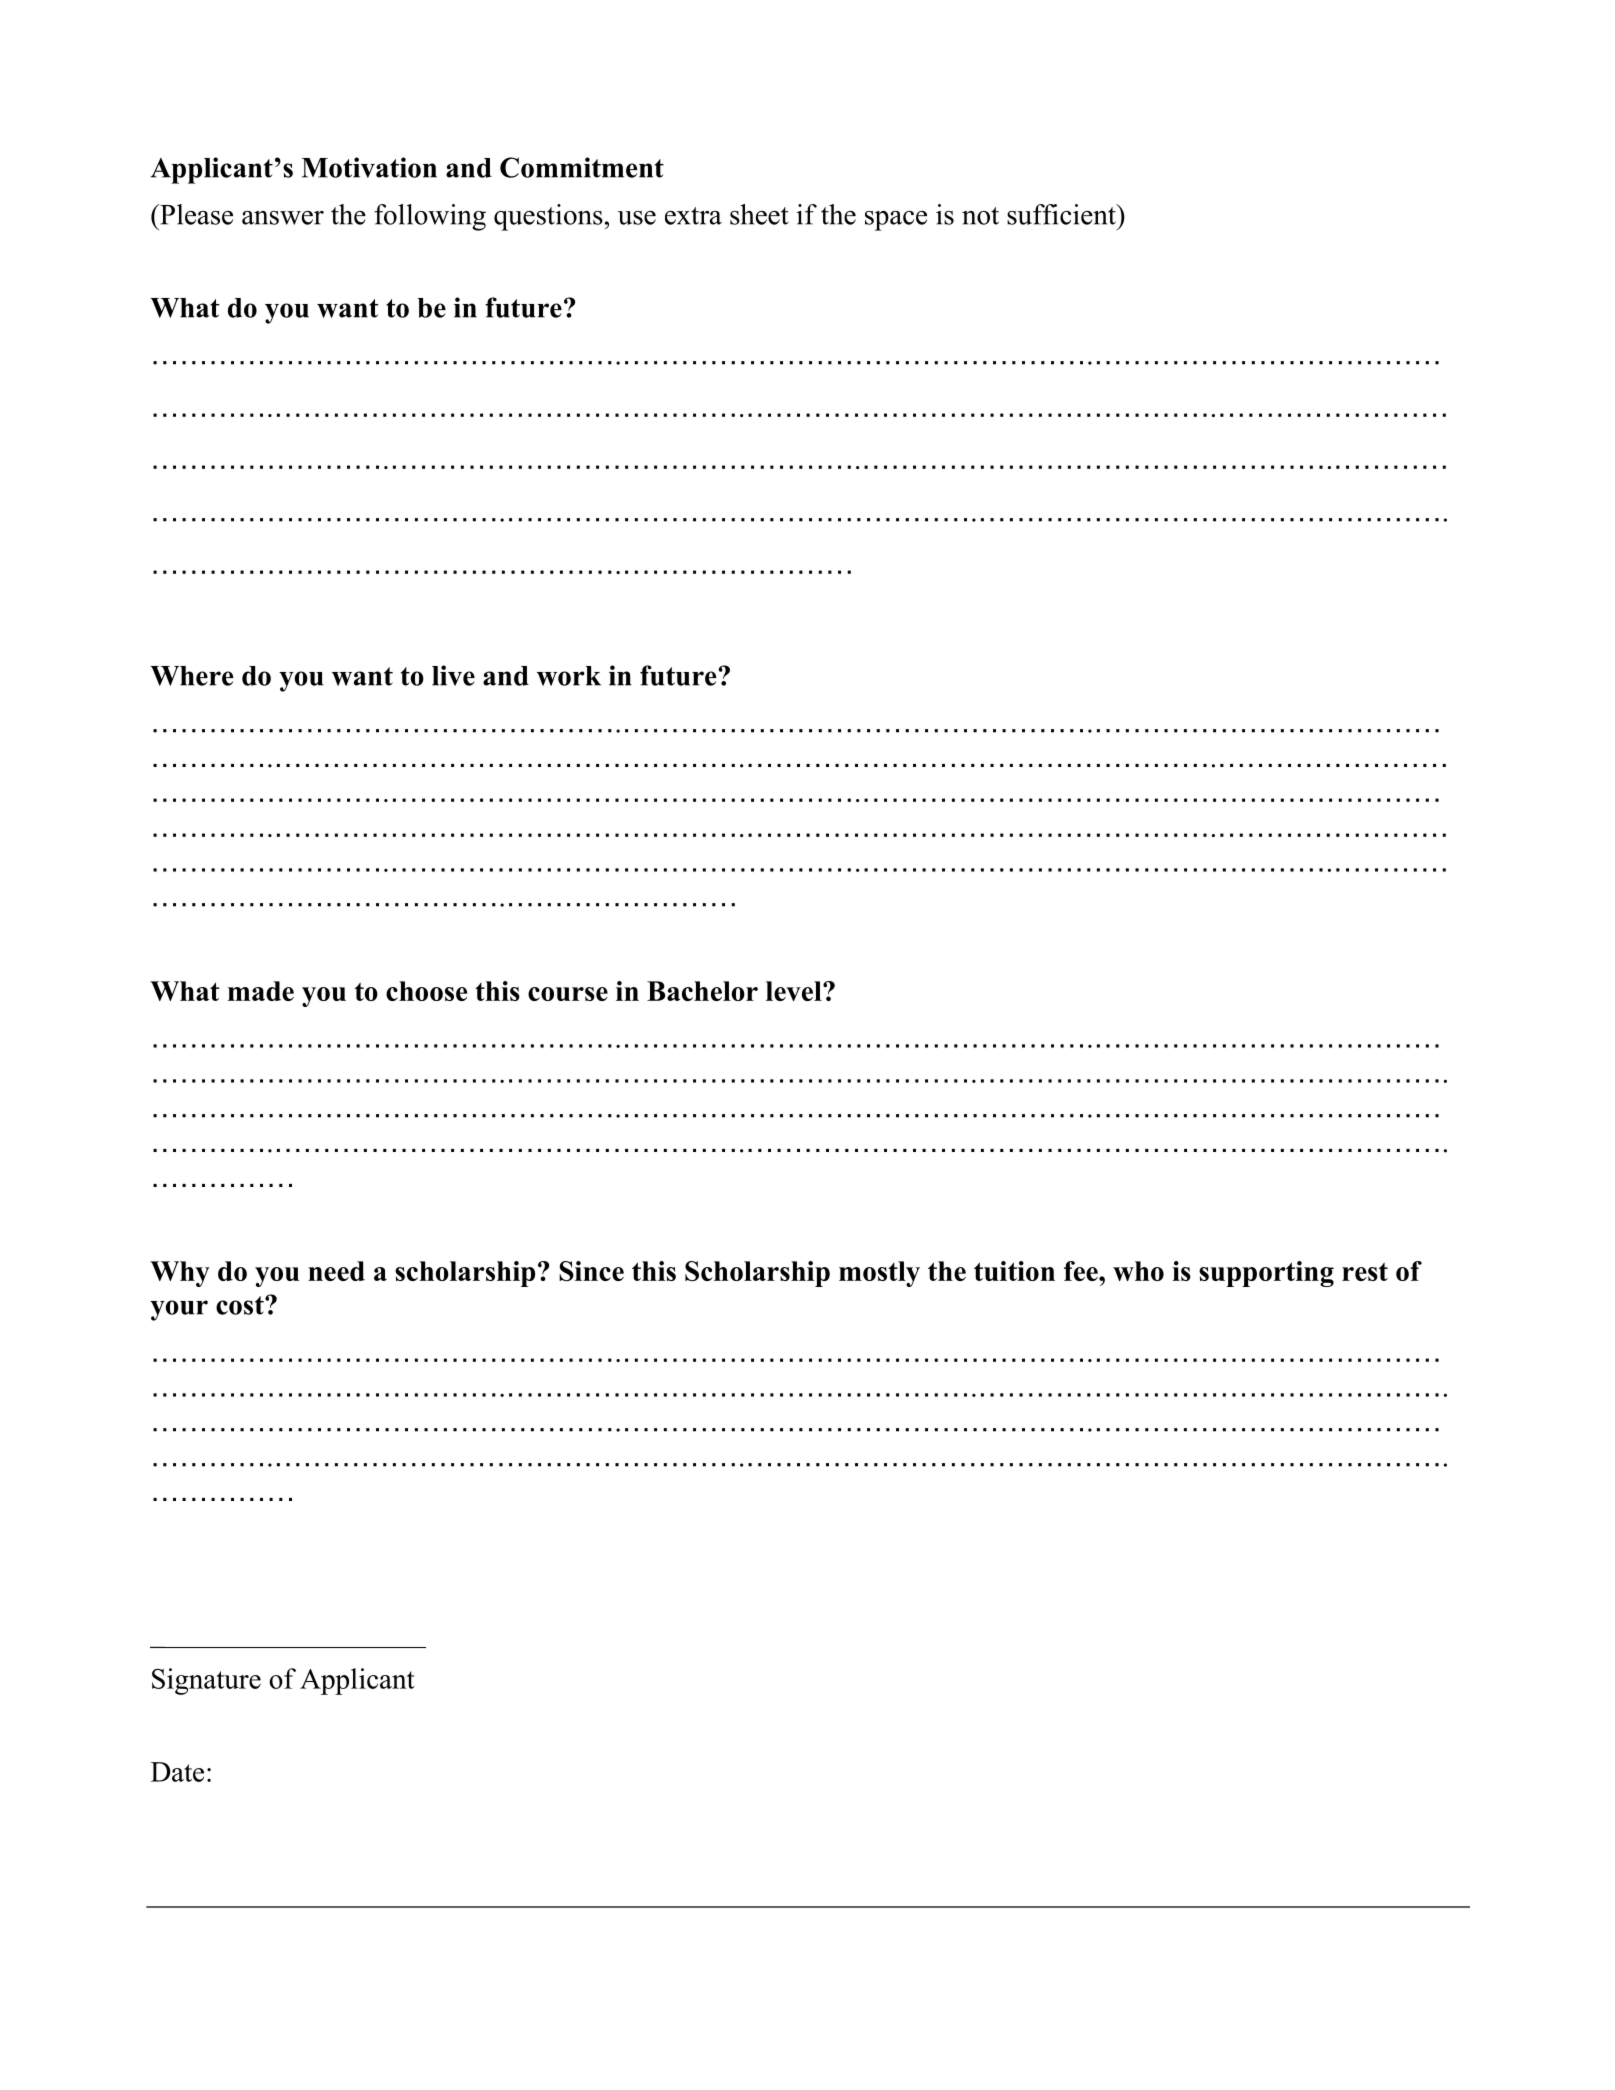  Describe the element at coordinates (206, 1681) in the image. I see `Signature` at that location.
